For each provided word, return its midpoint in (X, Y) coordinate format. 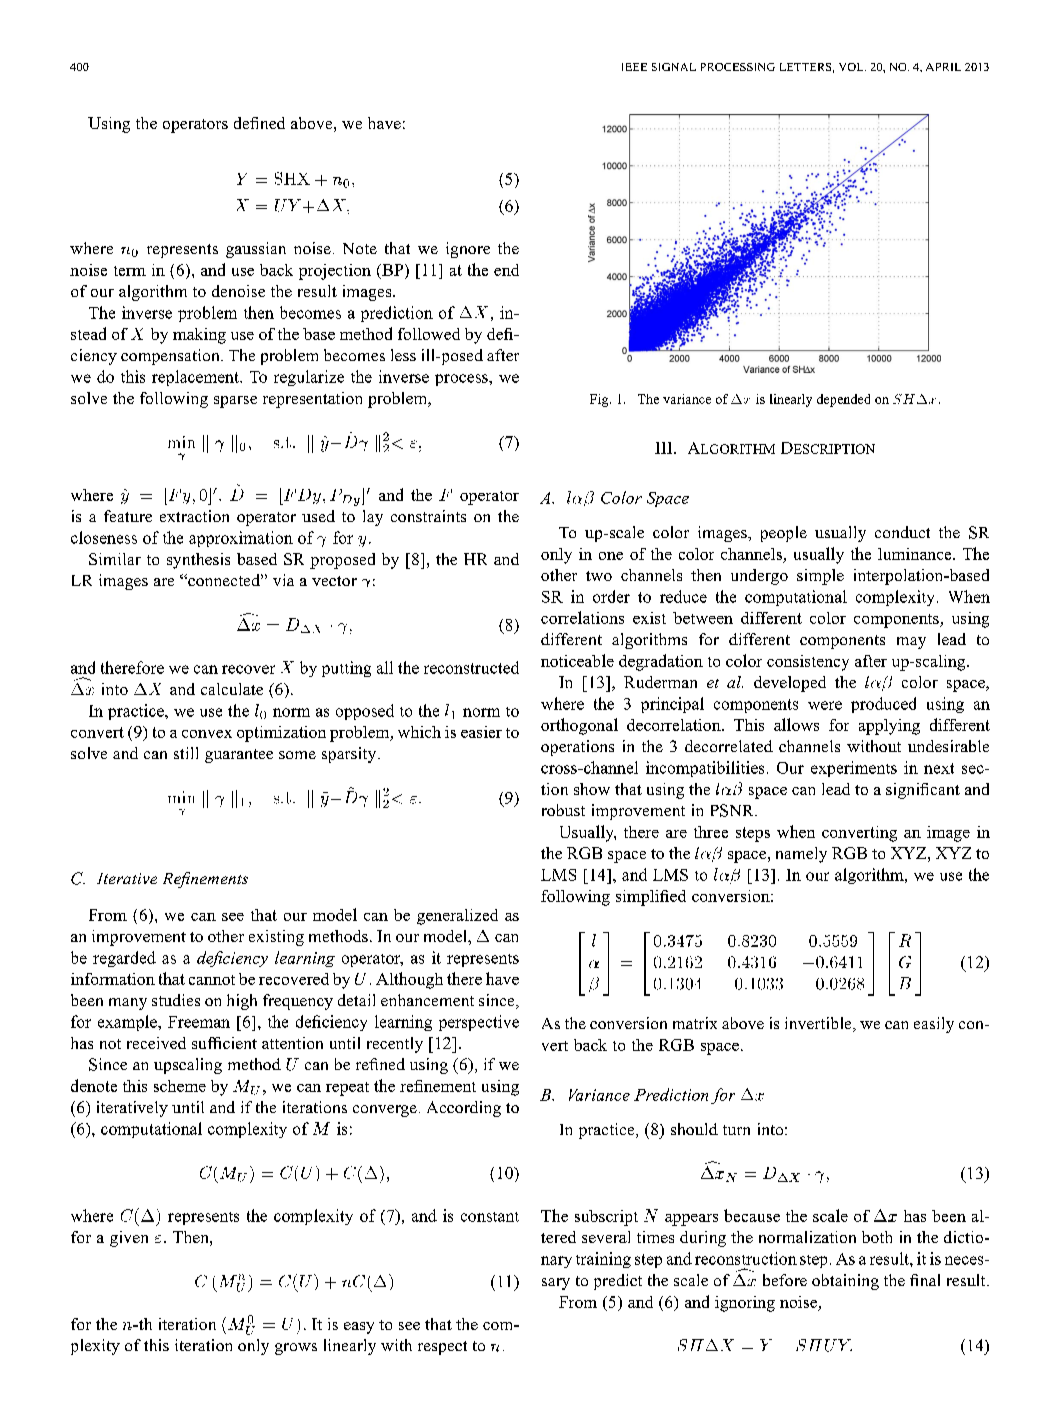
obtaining (845, 1282)
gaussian (256, 250)
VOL (852, 67)
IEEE (634, 67)
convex (207, 734)
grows (296, 1349)
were (825, 705)
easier (481, 732)
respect (442, 1348)
